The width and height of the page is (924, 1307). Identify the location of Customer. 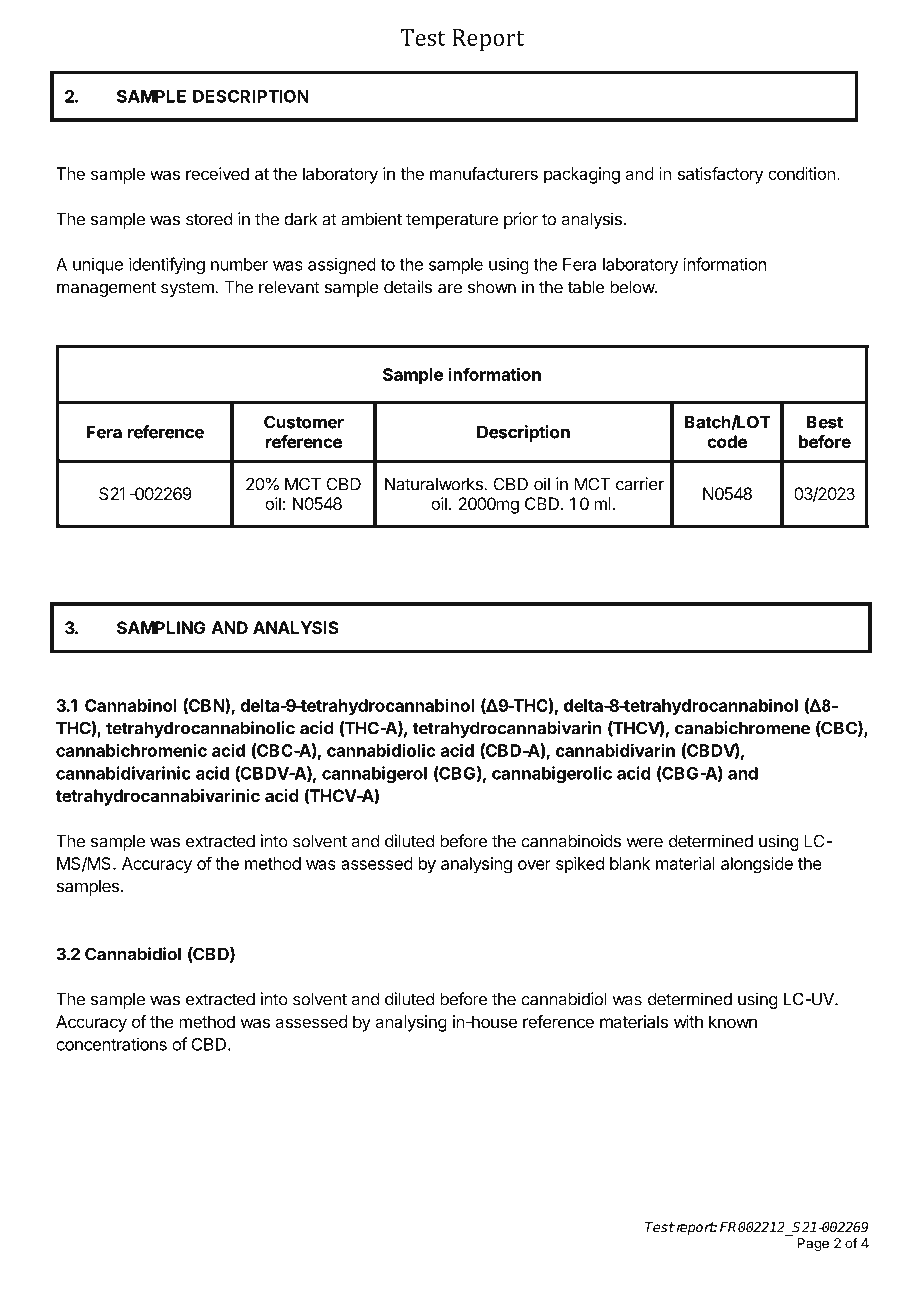
(304, 422).
